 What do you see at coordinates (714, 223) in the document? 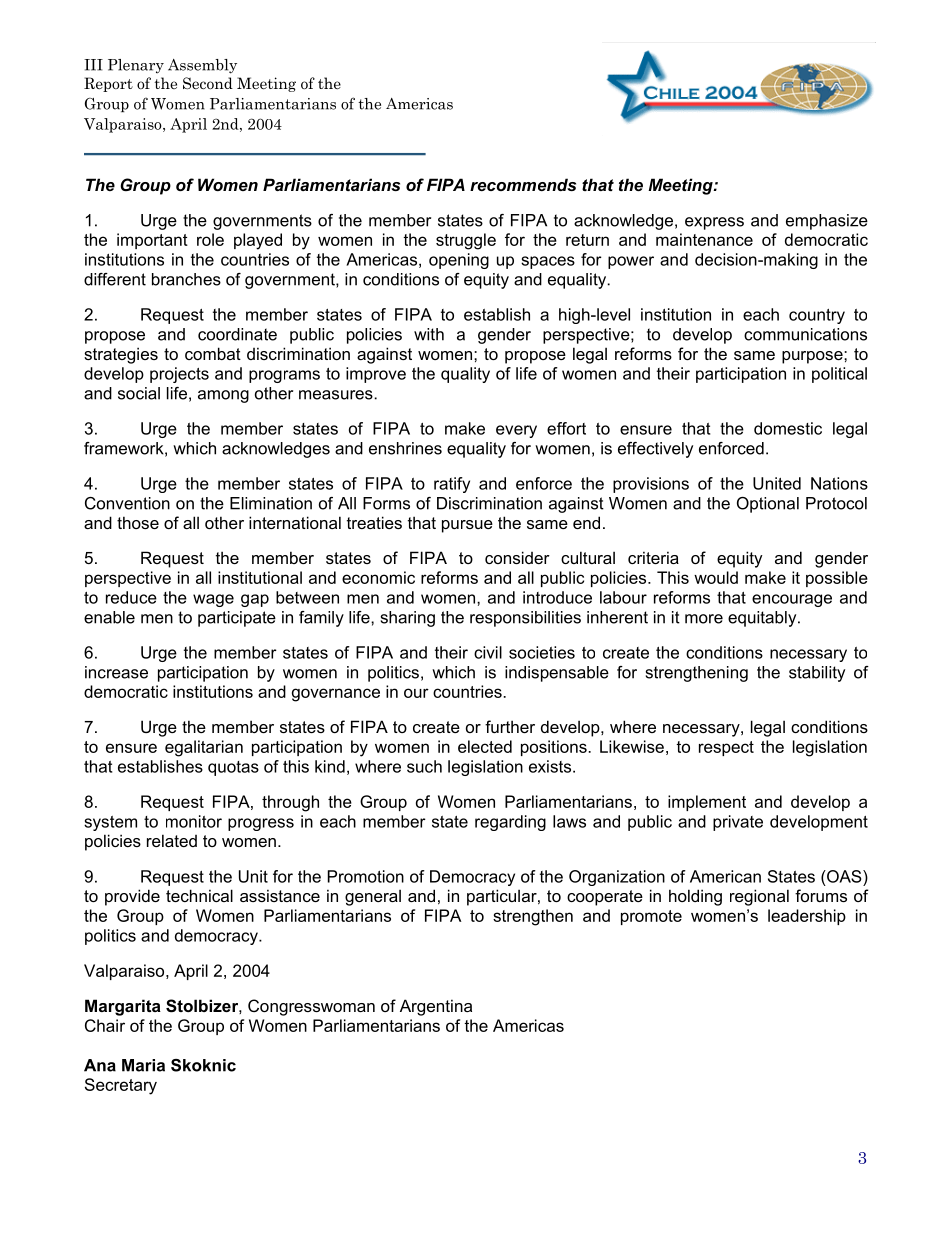
I see `express` at bounding box center [714, 223].
